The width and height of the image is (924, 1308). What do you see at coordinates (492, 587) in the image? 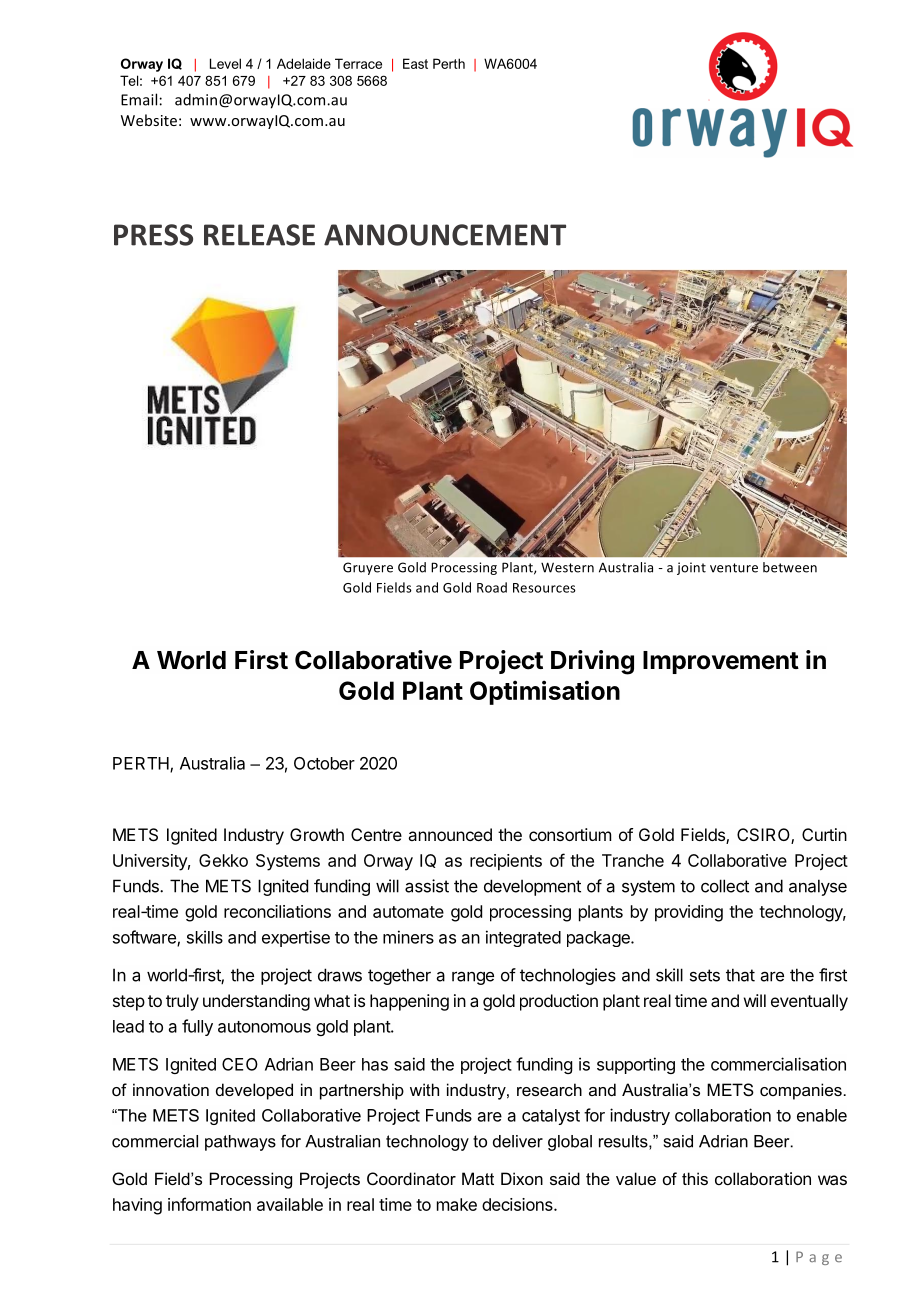
I see `Road` at bounding box center [492, 587].
